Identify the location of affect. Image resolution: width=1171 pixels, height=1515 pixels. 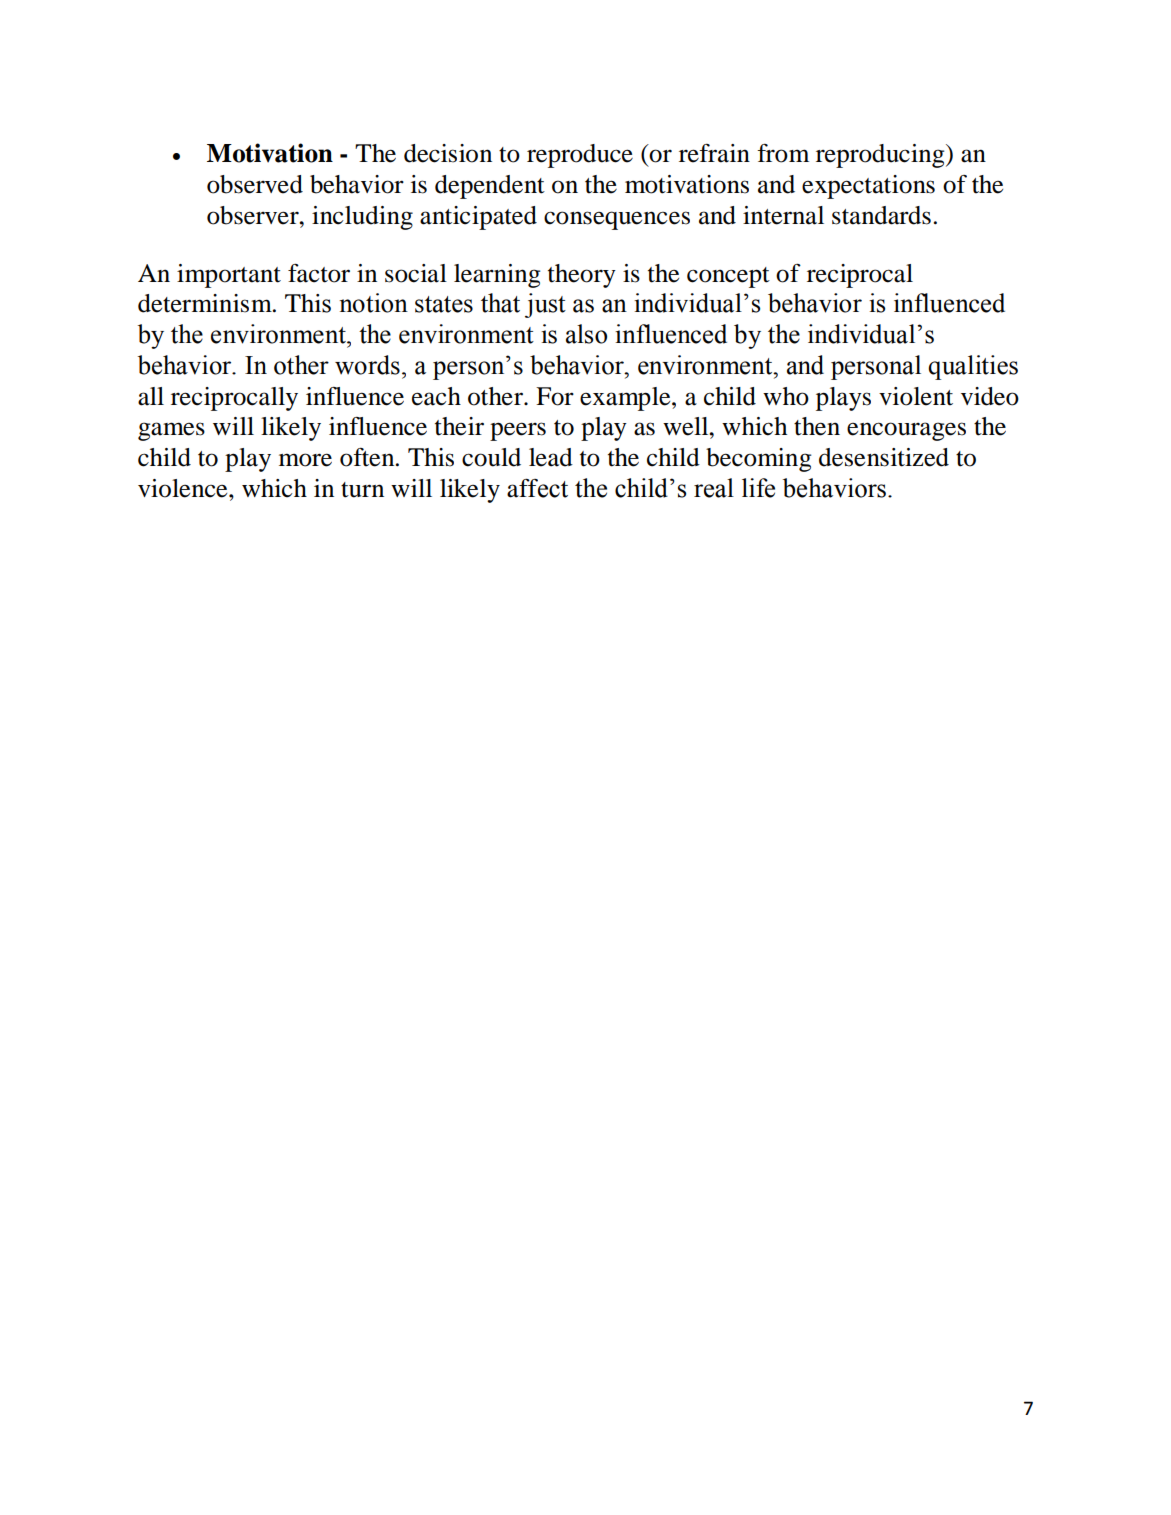
(537, 488).
